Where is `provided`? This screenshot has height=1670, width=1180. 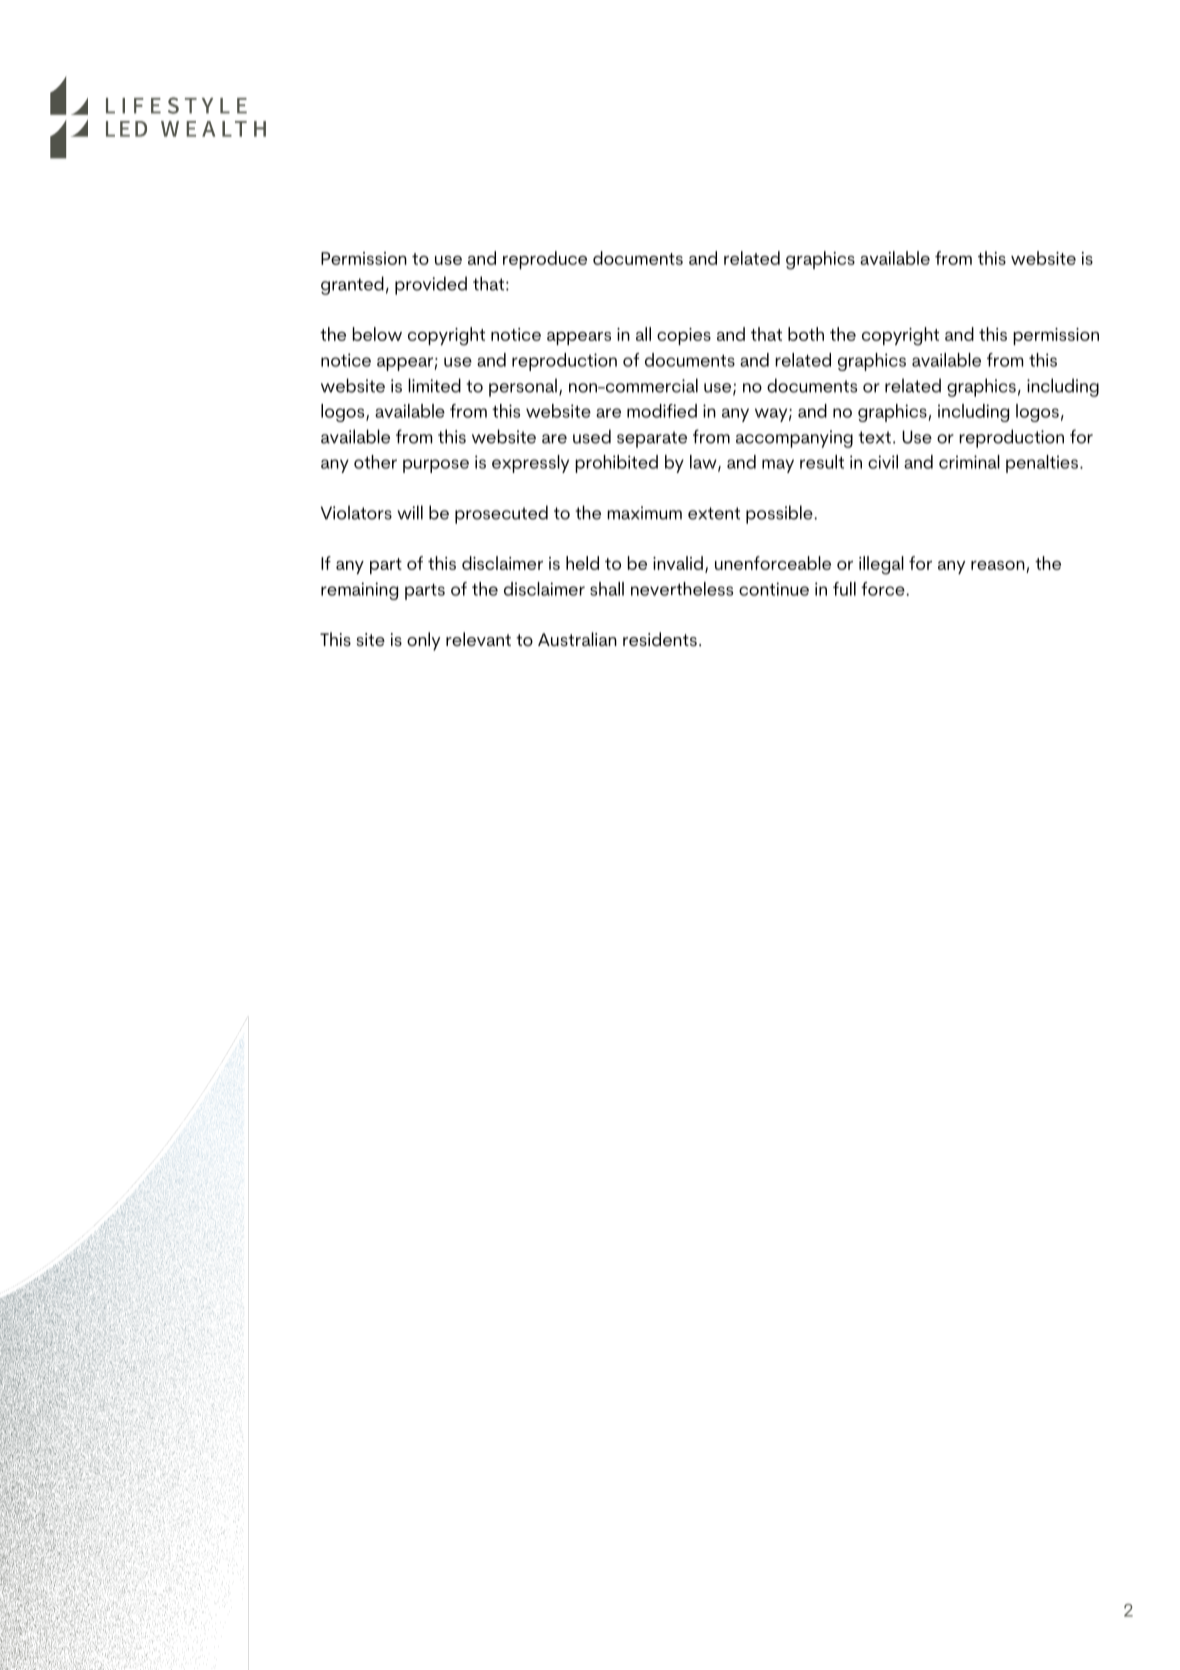 provided is located at coordinates (431, 285).
